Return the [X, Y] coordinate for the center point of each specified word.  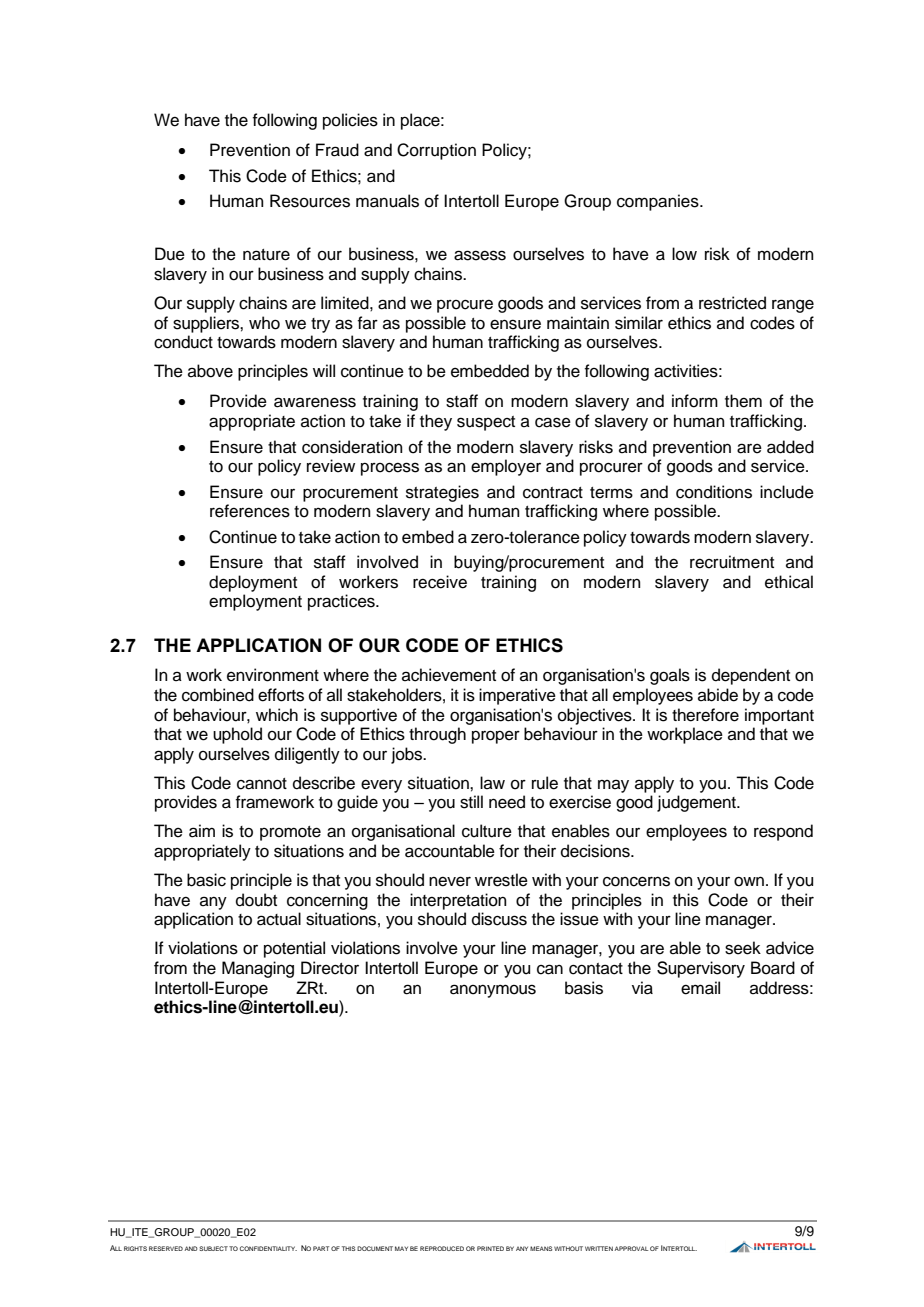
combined [218, 695]
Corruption [436, 151]
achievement [449, 675]
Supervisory [701, 969]
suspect [486, 423]
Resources [310, 201]
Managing [258, 969]
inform [695, 401]
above [210, 371]
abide [718, 695]
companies [659, 202]
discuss [499, 919]
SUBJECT [213, 1248]
